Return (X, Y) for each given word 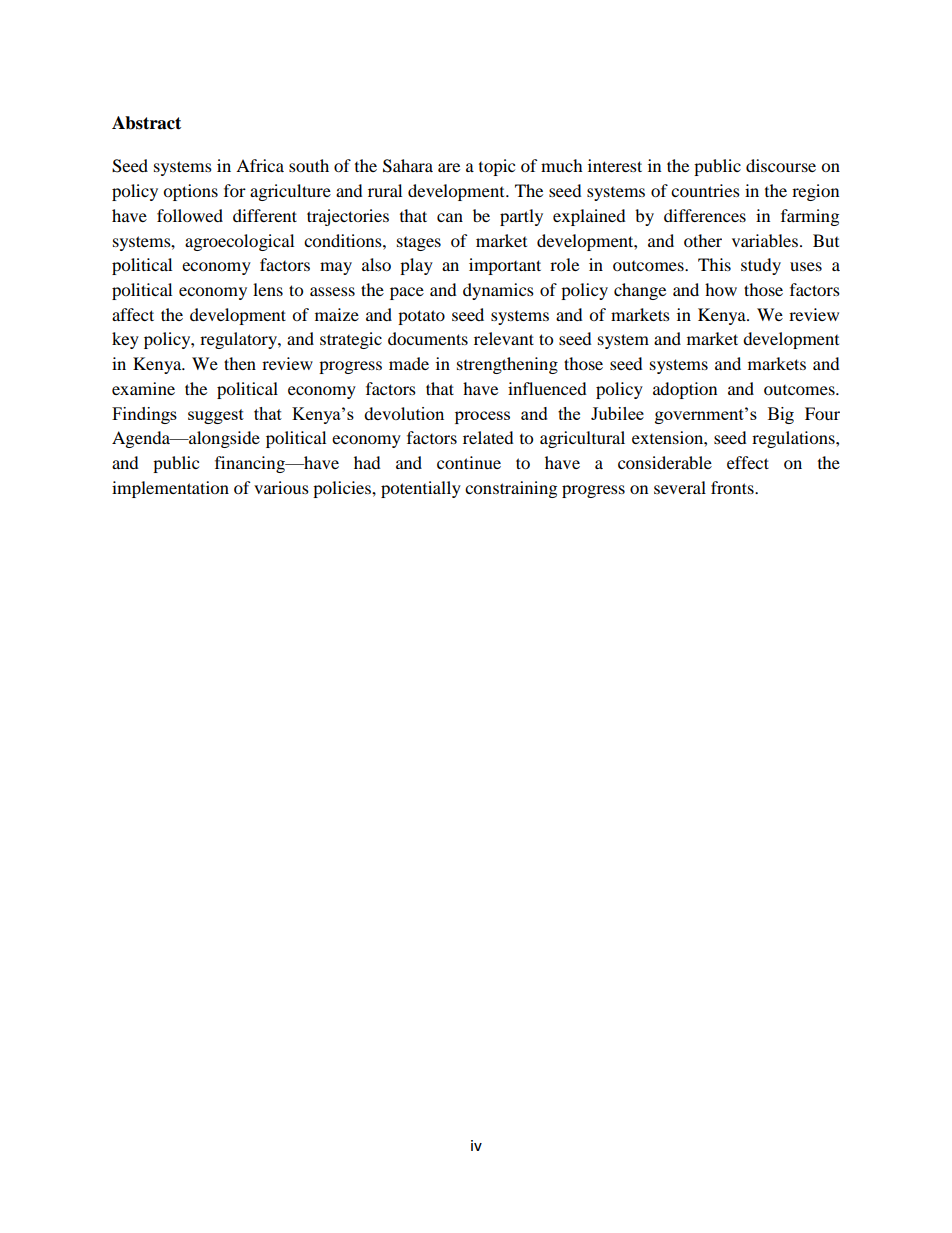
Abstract (146, 123)
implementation (170, 489)
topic (497, 167)
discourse (781, 165)
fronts (733, 487)
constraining (511, 489)
